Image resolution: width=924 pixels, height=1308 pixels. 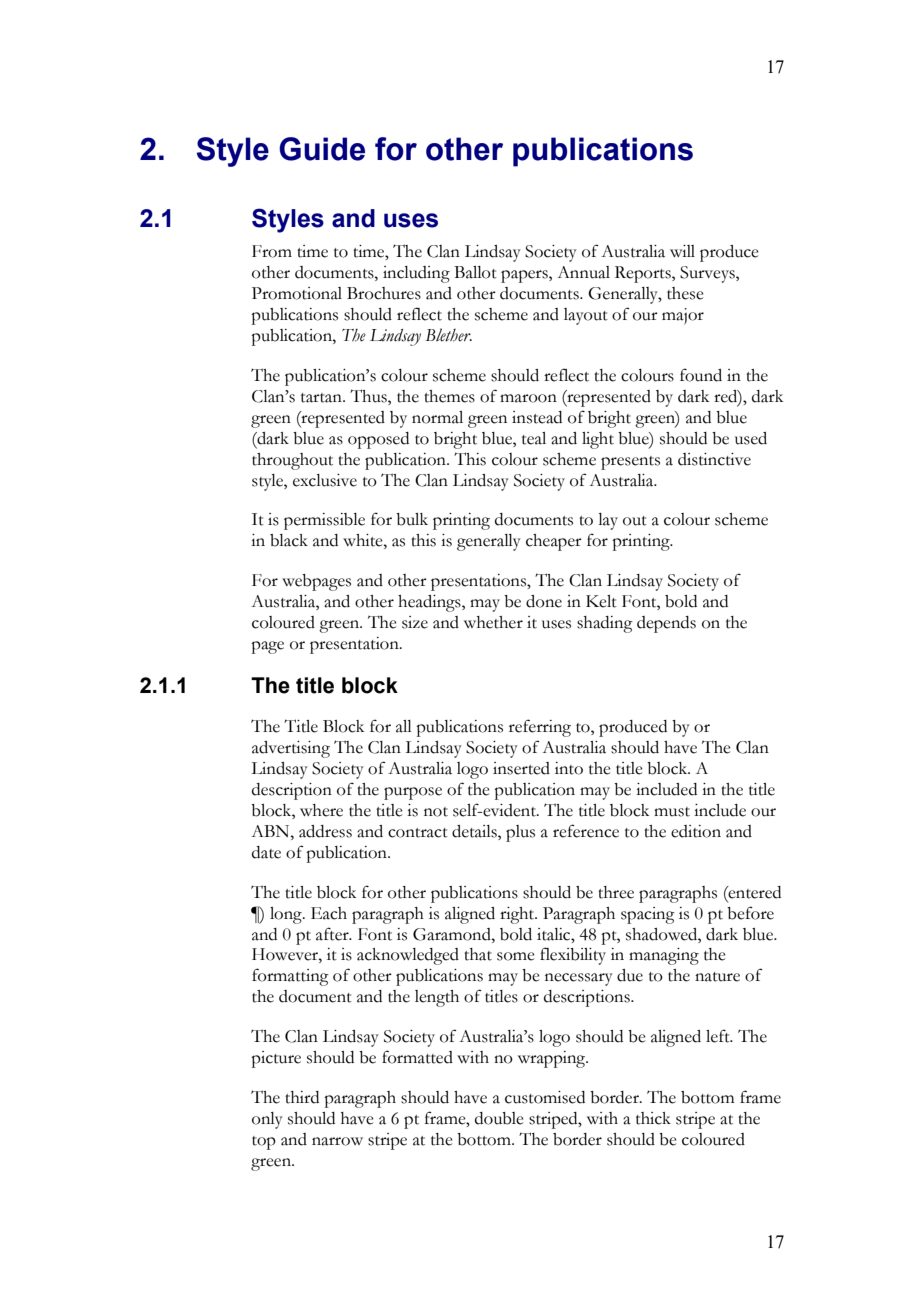 What do you see at coordinates (672, 812) in the screenshot?
I see `must` at bounding box center [672, 812].
